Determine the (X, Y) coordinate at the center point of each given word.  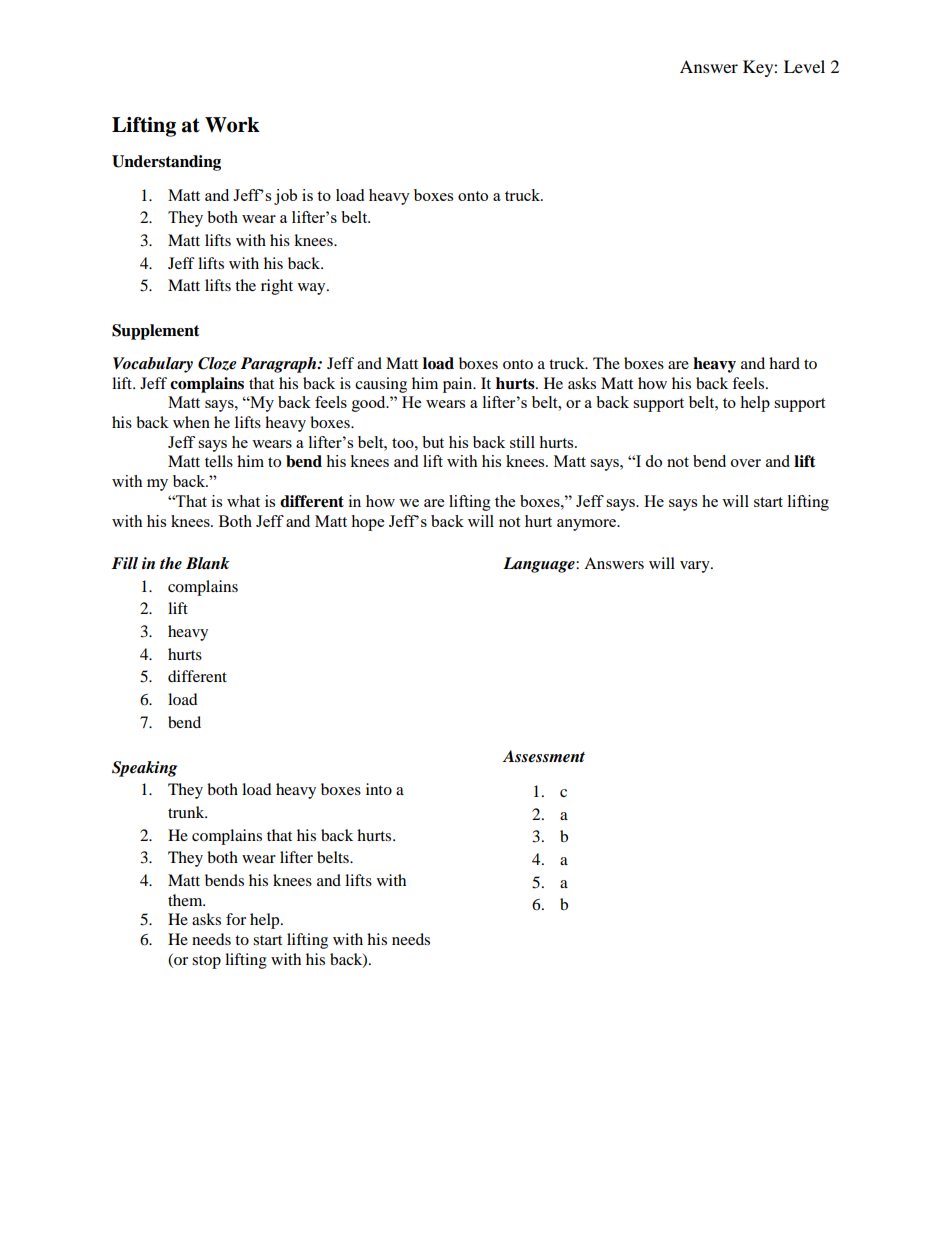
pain (459, 385)
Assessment (544, 756)
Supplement (156, 332)
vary (696, 567)
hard (784, 363)
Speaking (144, 769)
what (243, 501)
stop (206, 962)
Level (804, 66)
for (236, 919)
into (379, 789)
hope (367, 523)
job (285, 197)
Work (232, 125)
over (746, 463)
